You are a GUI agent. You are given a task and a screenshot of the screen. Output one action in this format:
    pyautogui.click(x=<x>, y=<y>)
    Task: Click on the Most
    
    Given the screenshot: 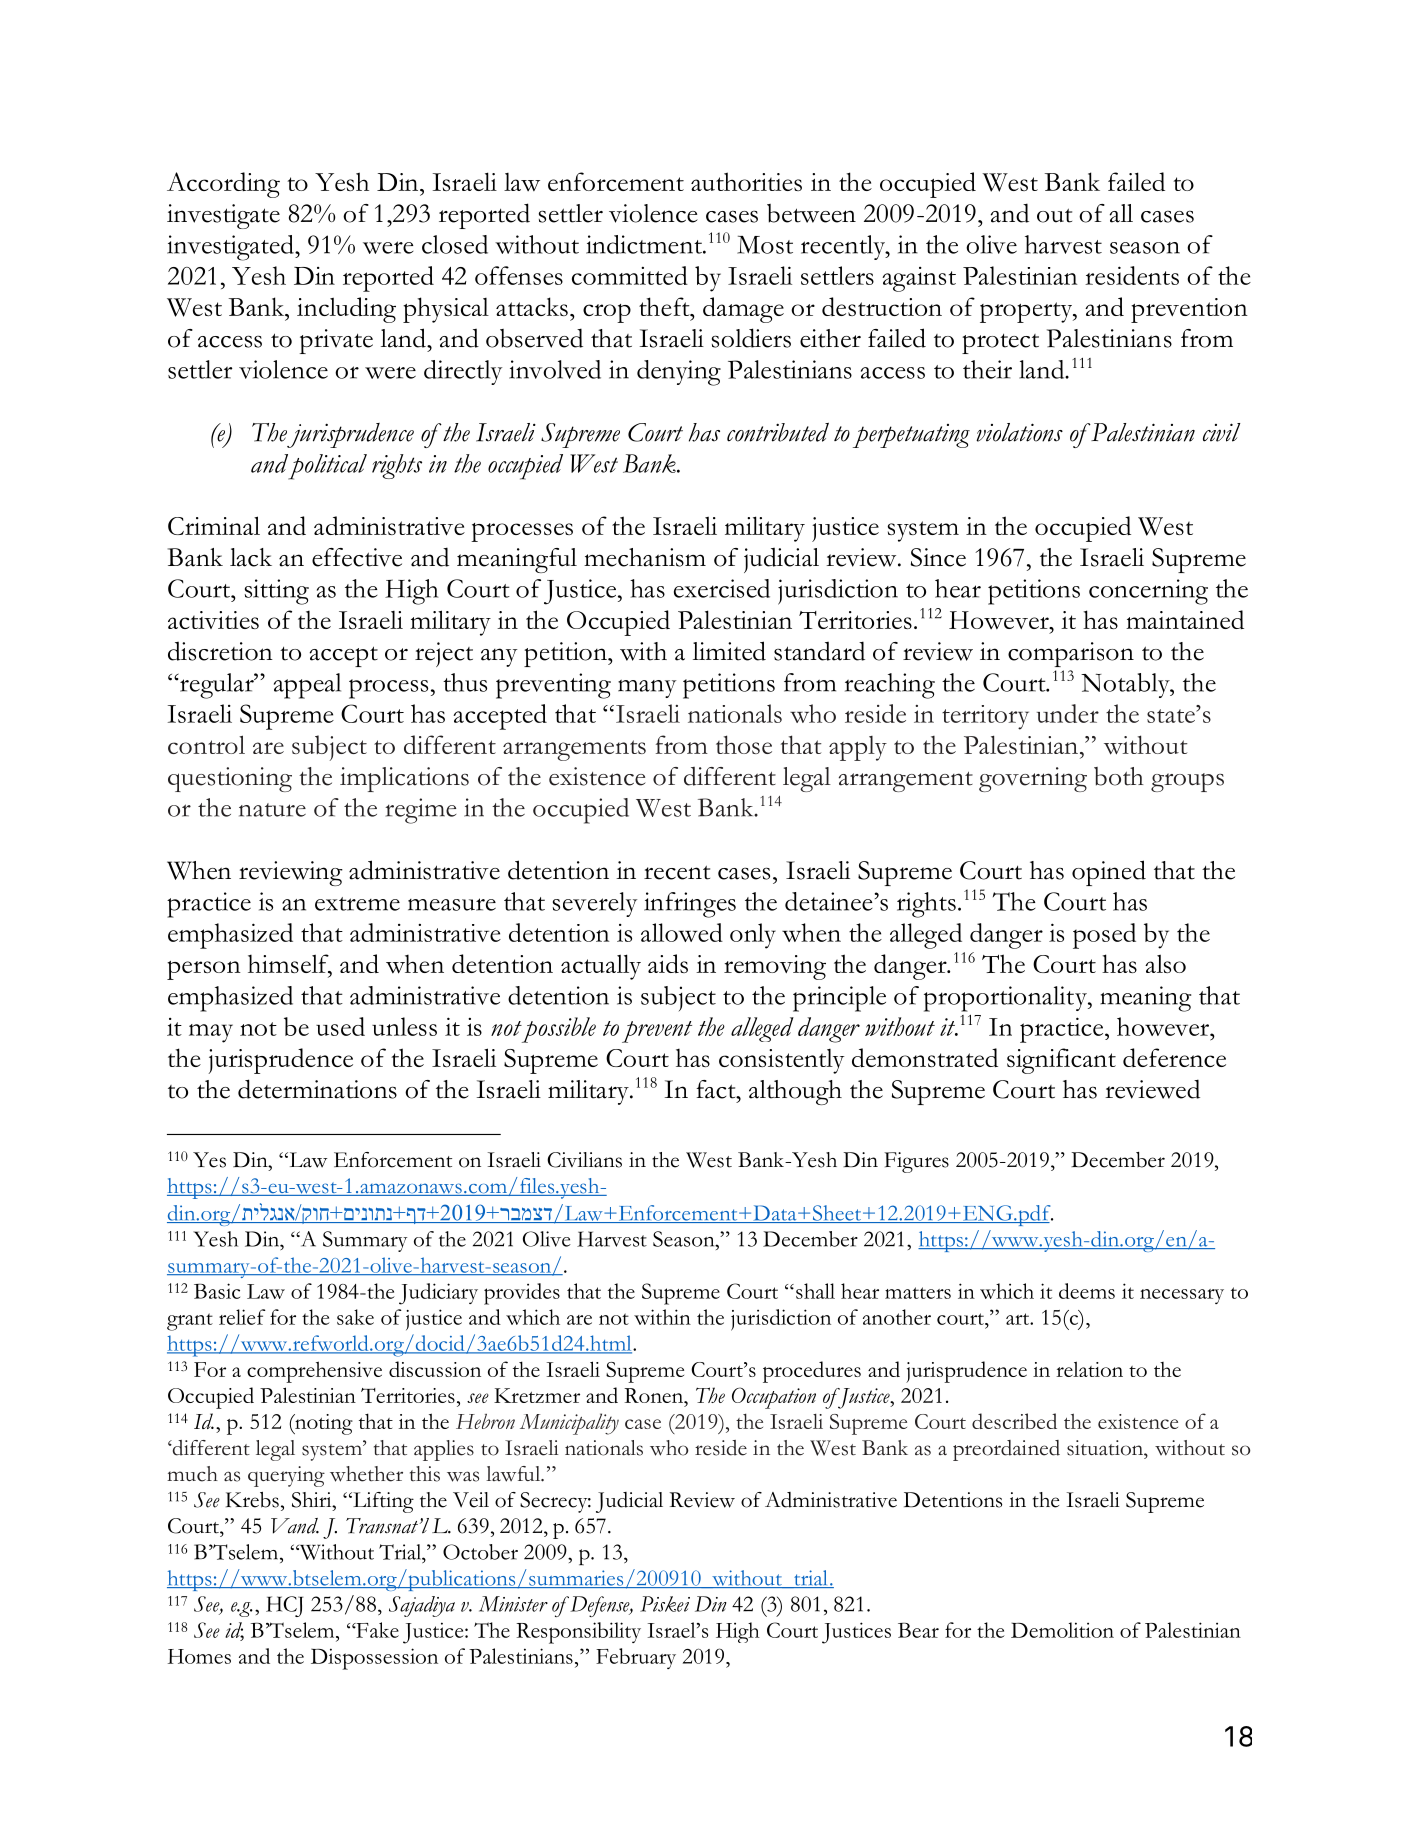 What is the action you would take?
    pyautogui.click(x=765, y=244)
